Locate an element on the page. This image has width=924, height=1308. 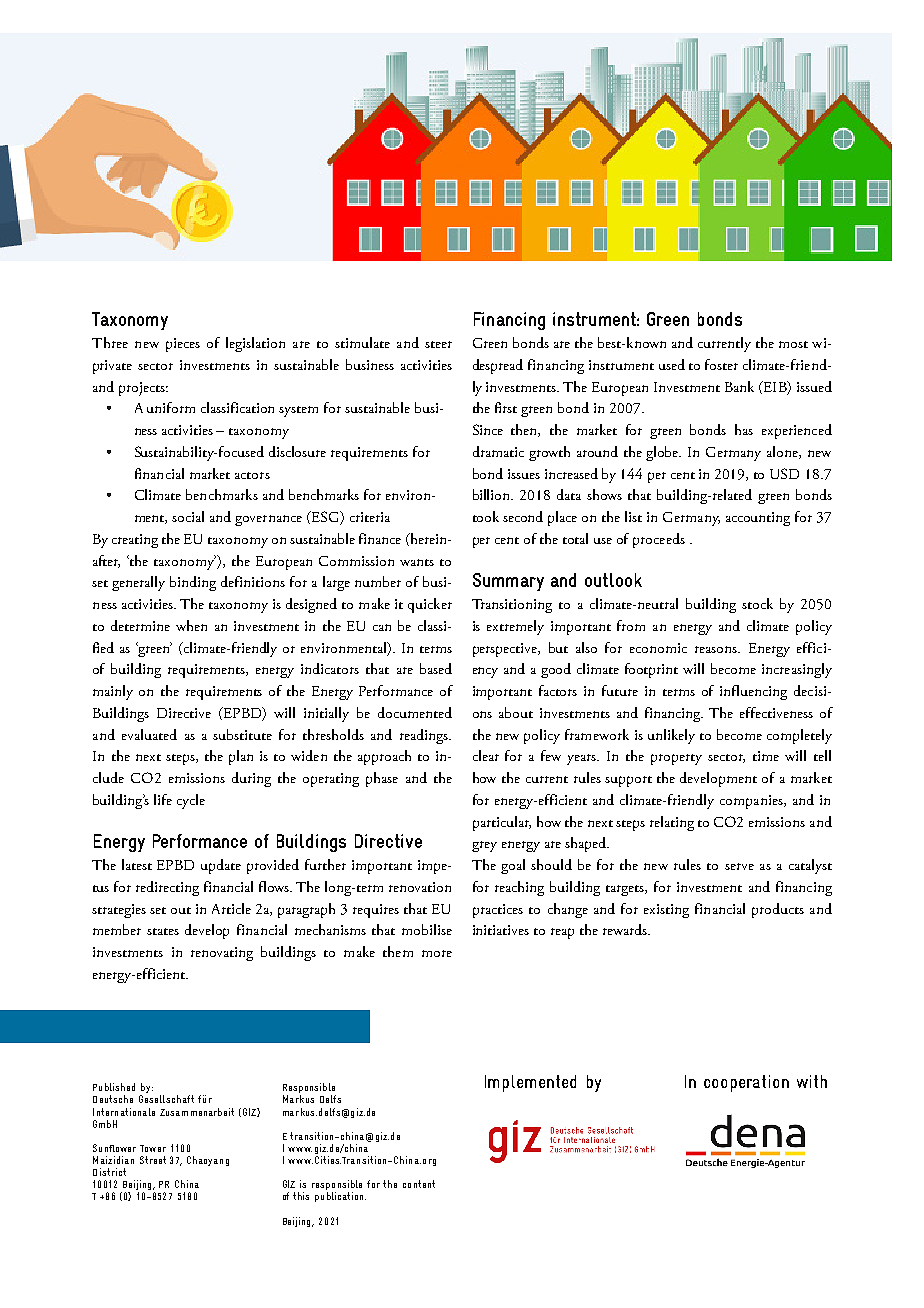
plan is located at coordinates (241, 757).
